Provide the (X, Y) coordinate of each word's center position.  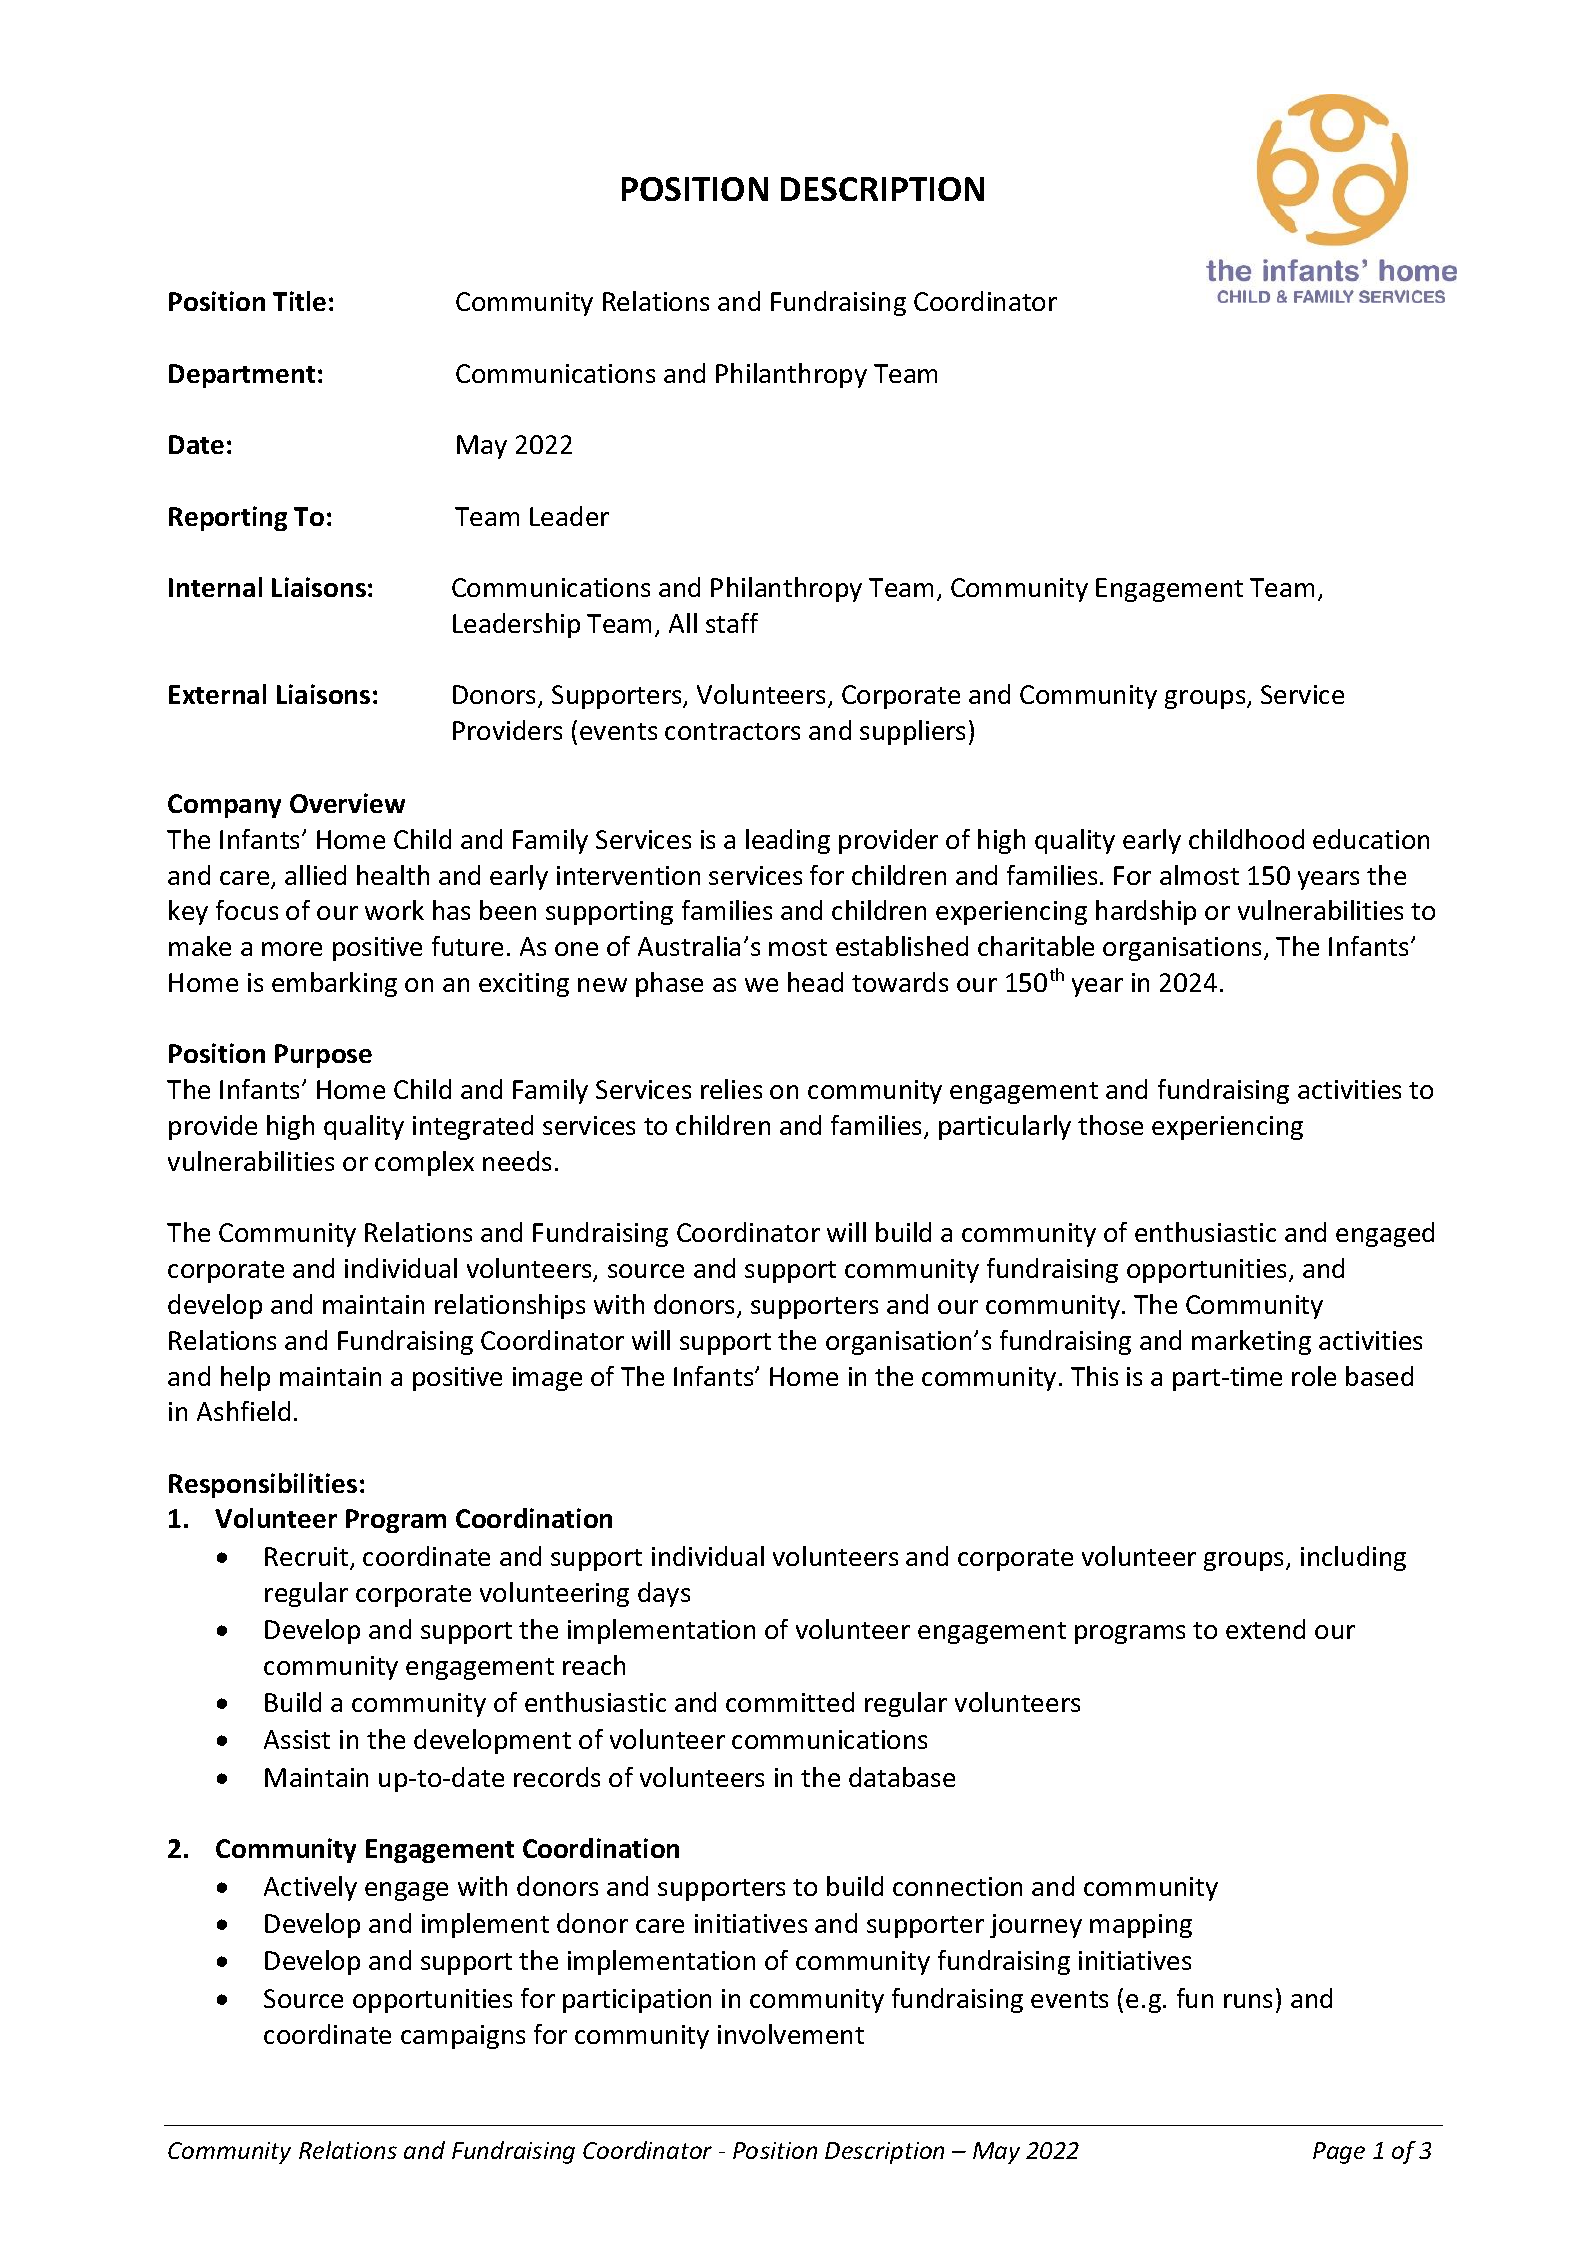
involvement (791, 2034)
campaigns (463, 2037)
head (815, 982)
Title (299, 301)
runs (1248, 2001)
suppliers (912, 732)
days (664, 1594)
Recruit (308, 1558)
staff (732, 623)
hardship (1146, 912)
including (1353, 1558)
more (292, 949)
